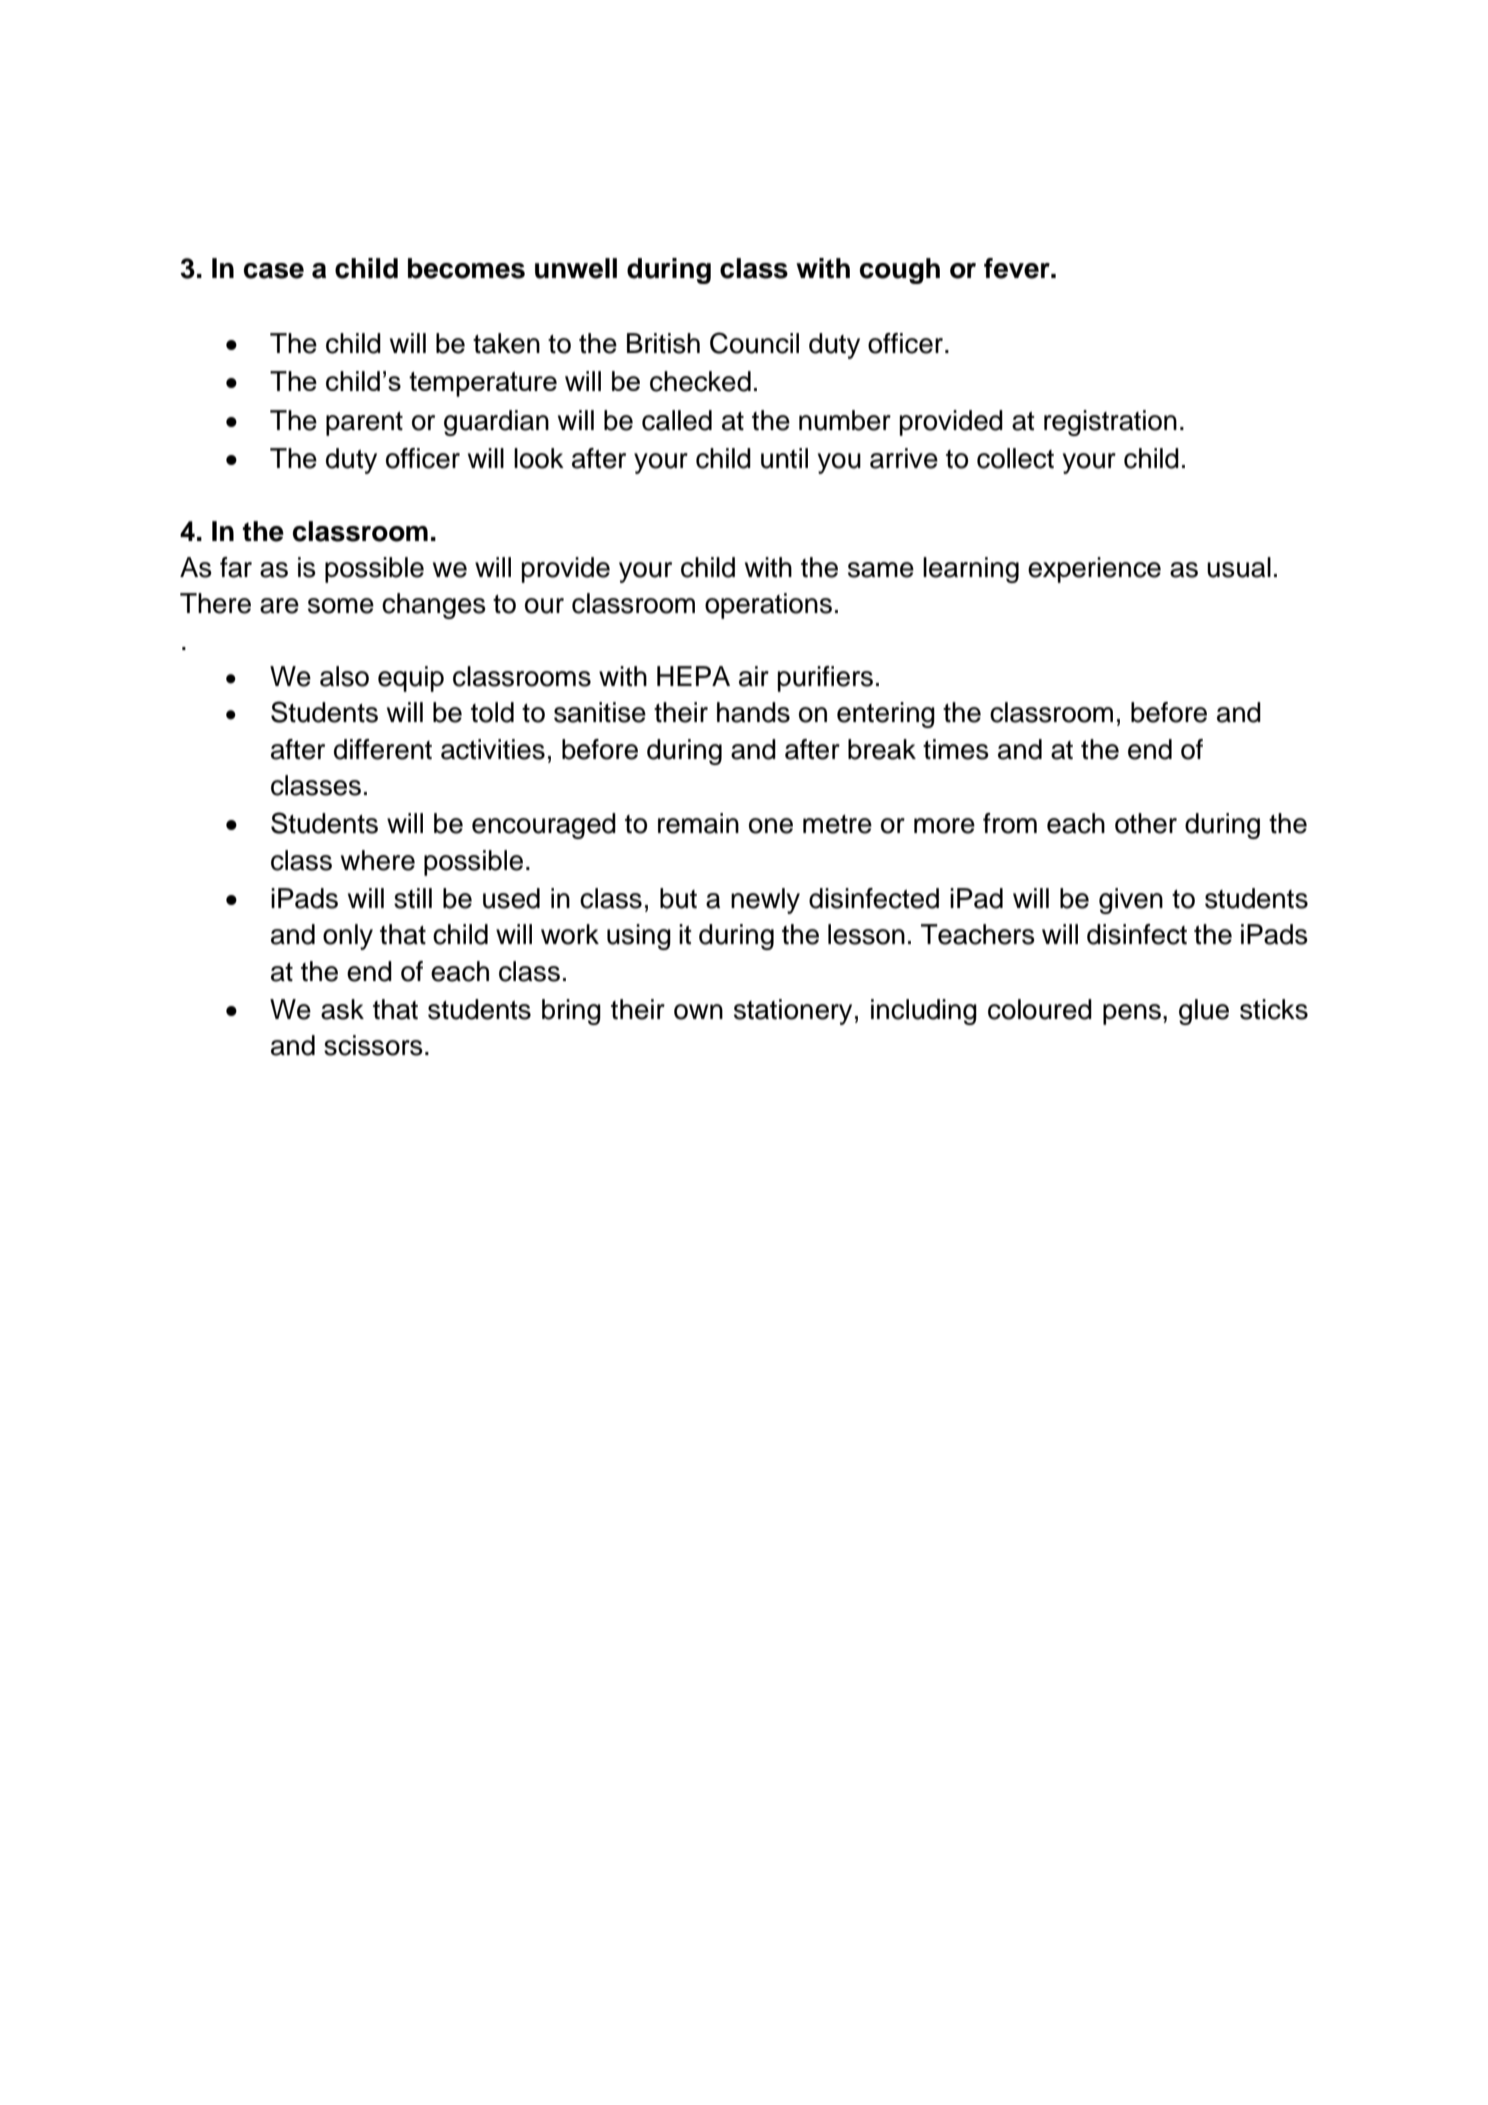 The height and width of the image is (2105, 1488). Describe the element at coordinates (1132, 1014) in the image. I see `pens` at that location.
